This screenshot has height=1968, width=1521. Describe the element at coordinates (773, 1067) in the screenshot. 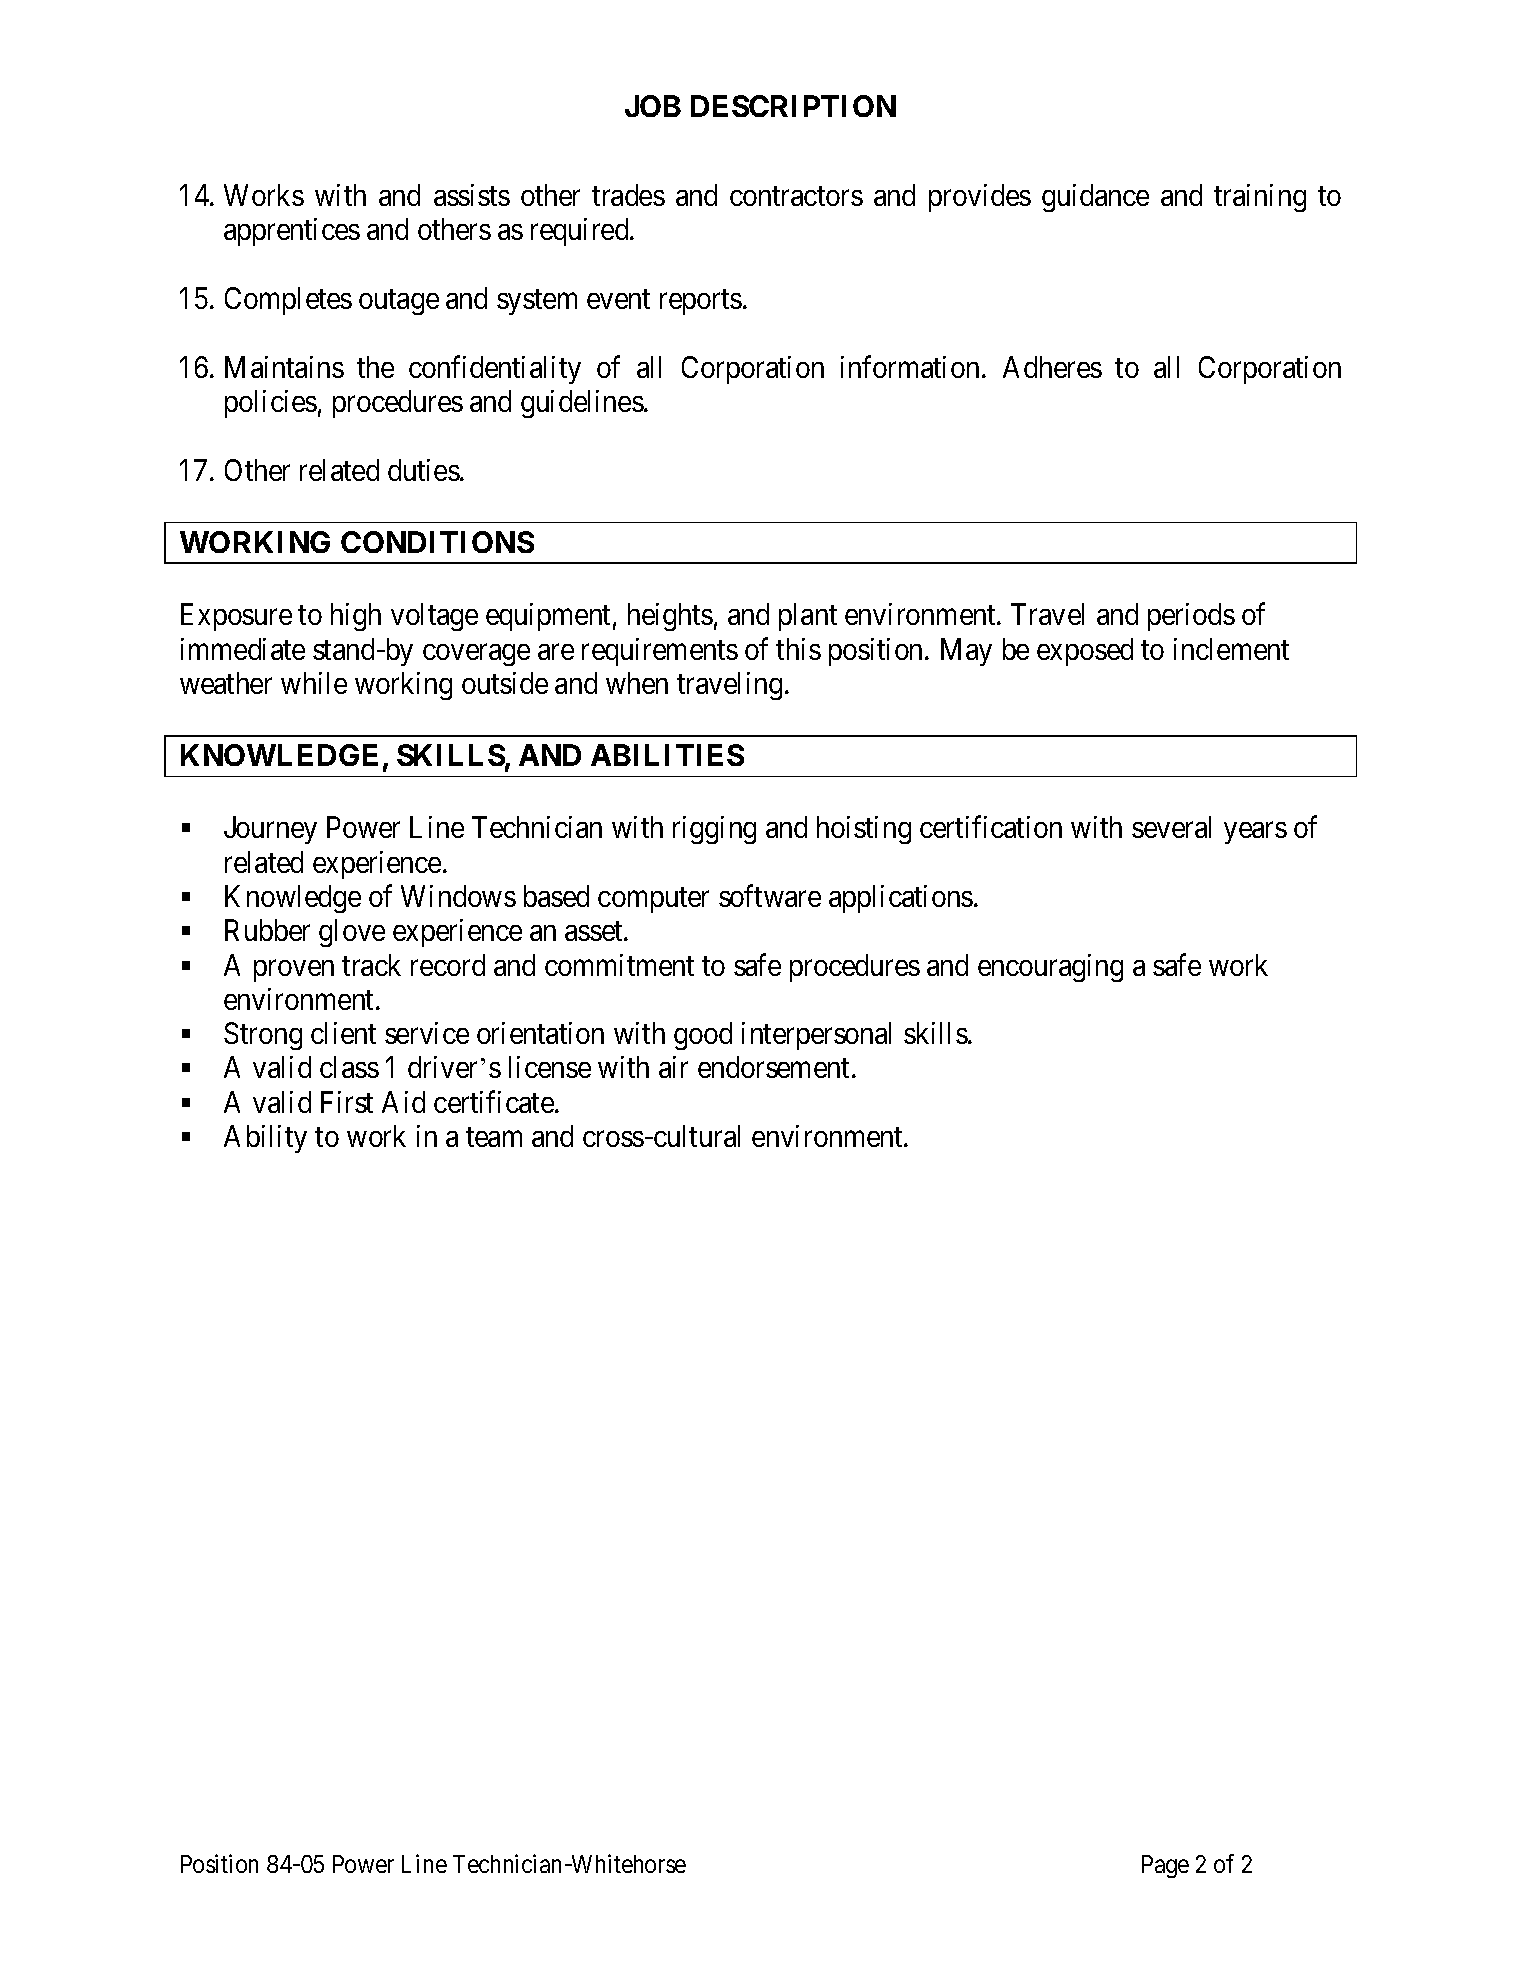

I see `endorsement` at that location.
